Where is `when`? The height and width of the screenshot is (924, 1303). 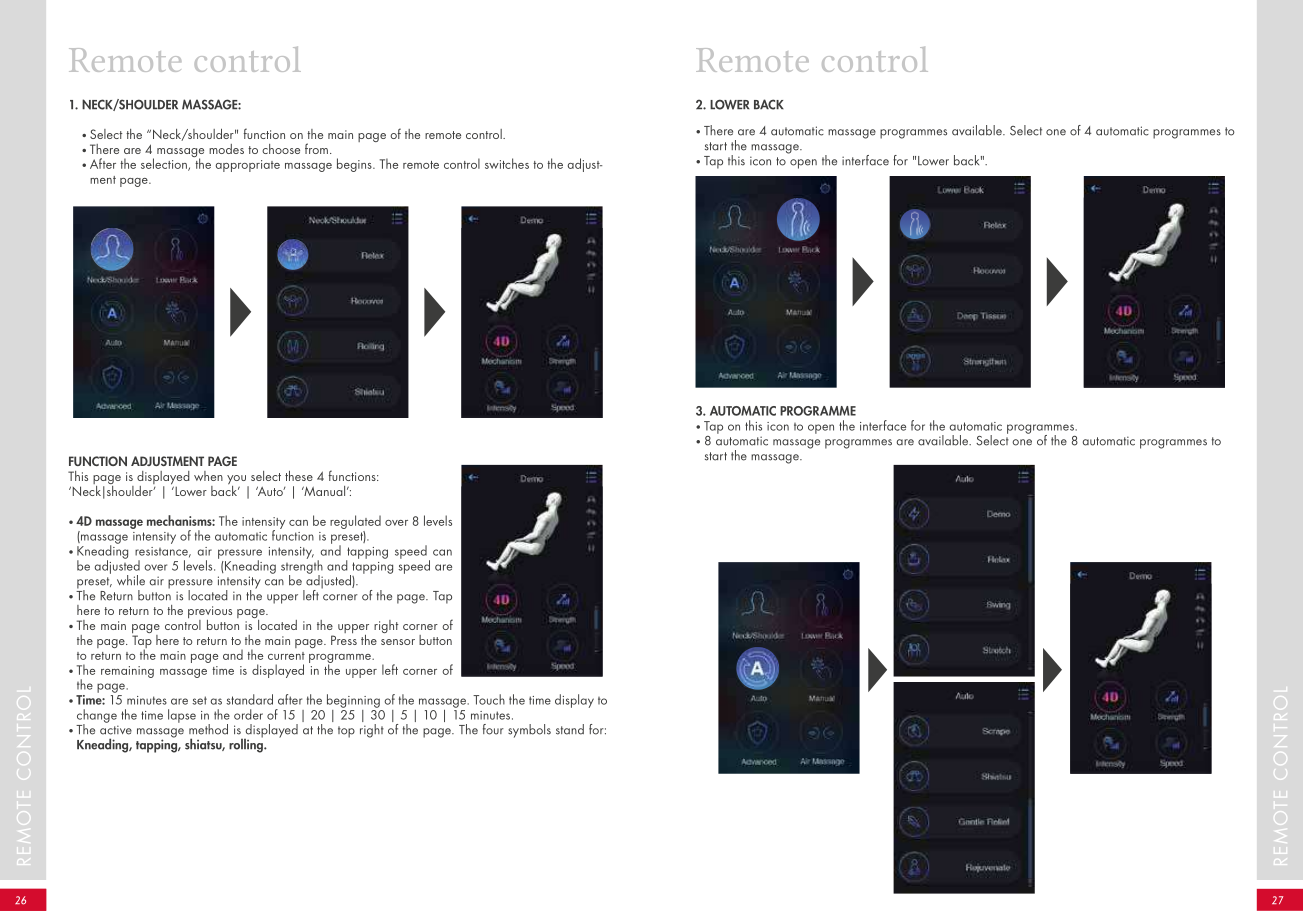 when is located at coordinates (208, 476).
